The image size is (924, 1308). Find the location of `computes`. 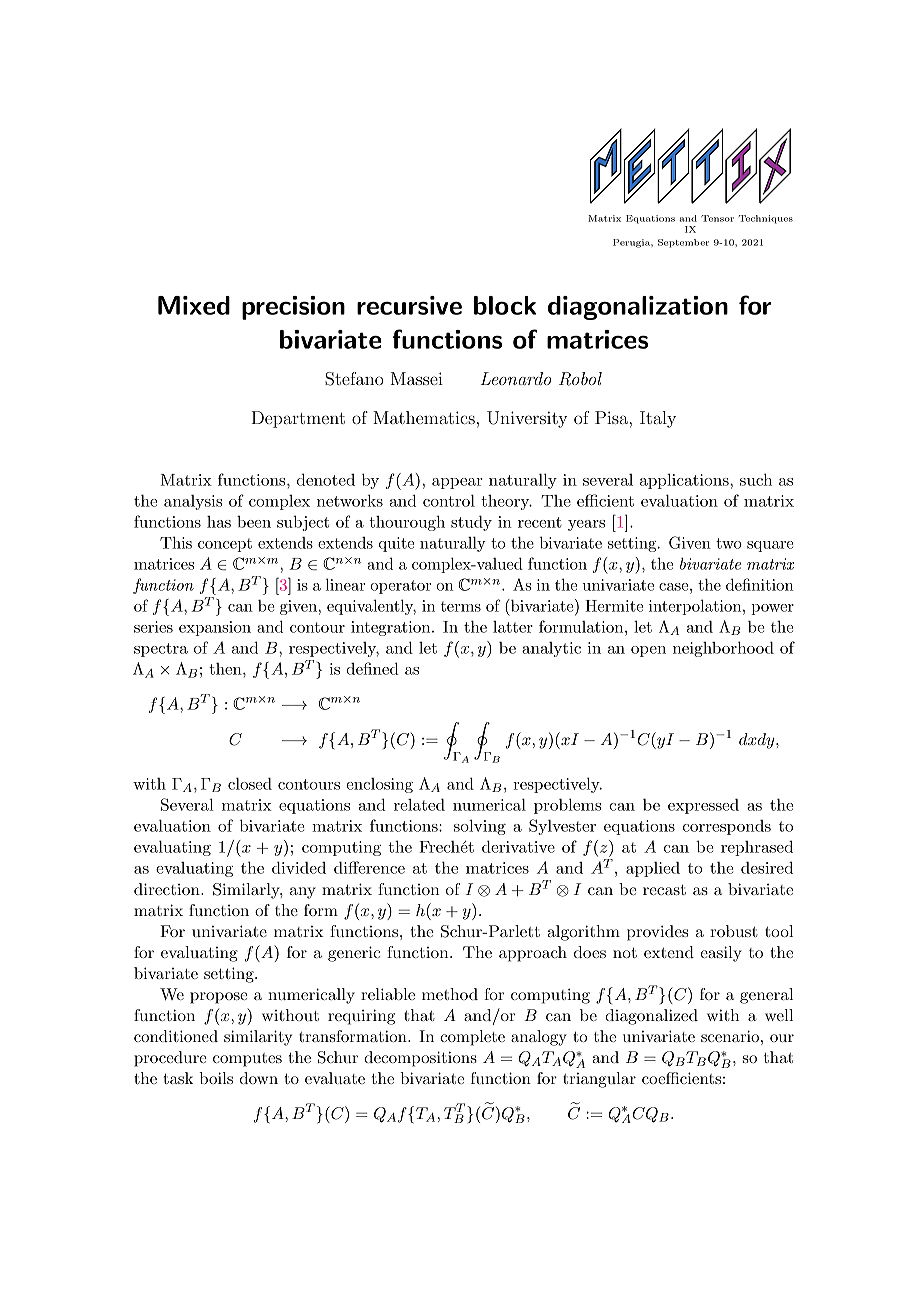

computes is located at coordinates (247, 1060).
